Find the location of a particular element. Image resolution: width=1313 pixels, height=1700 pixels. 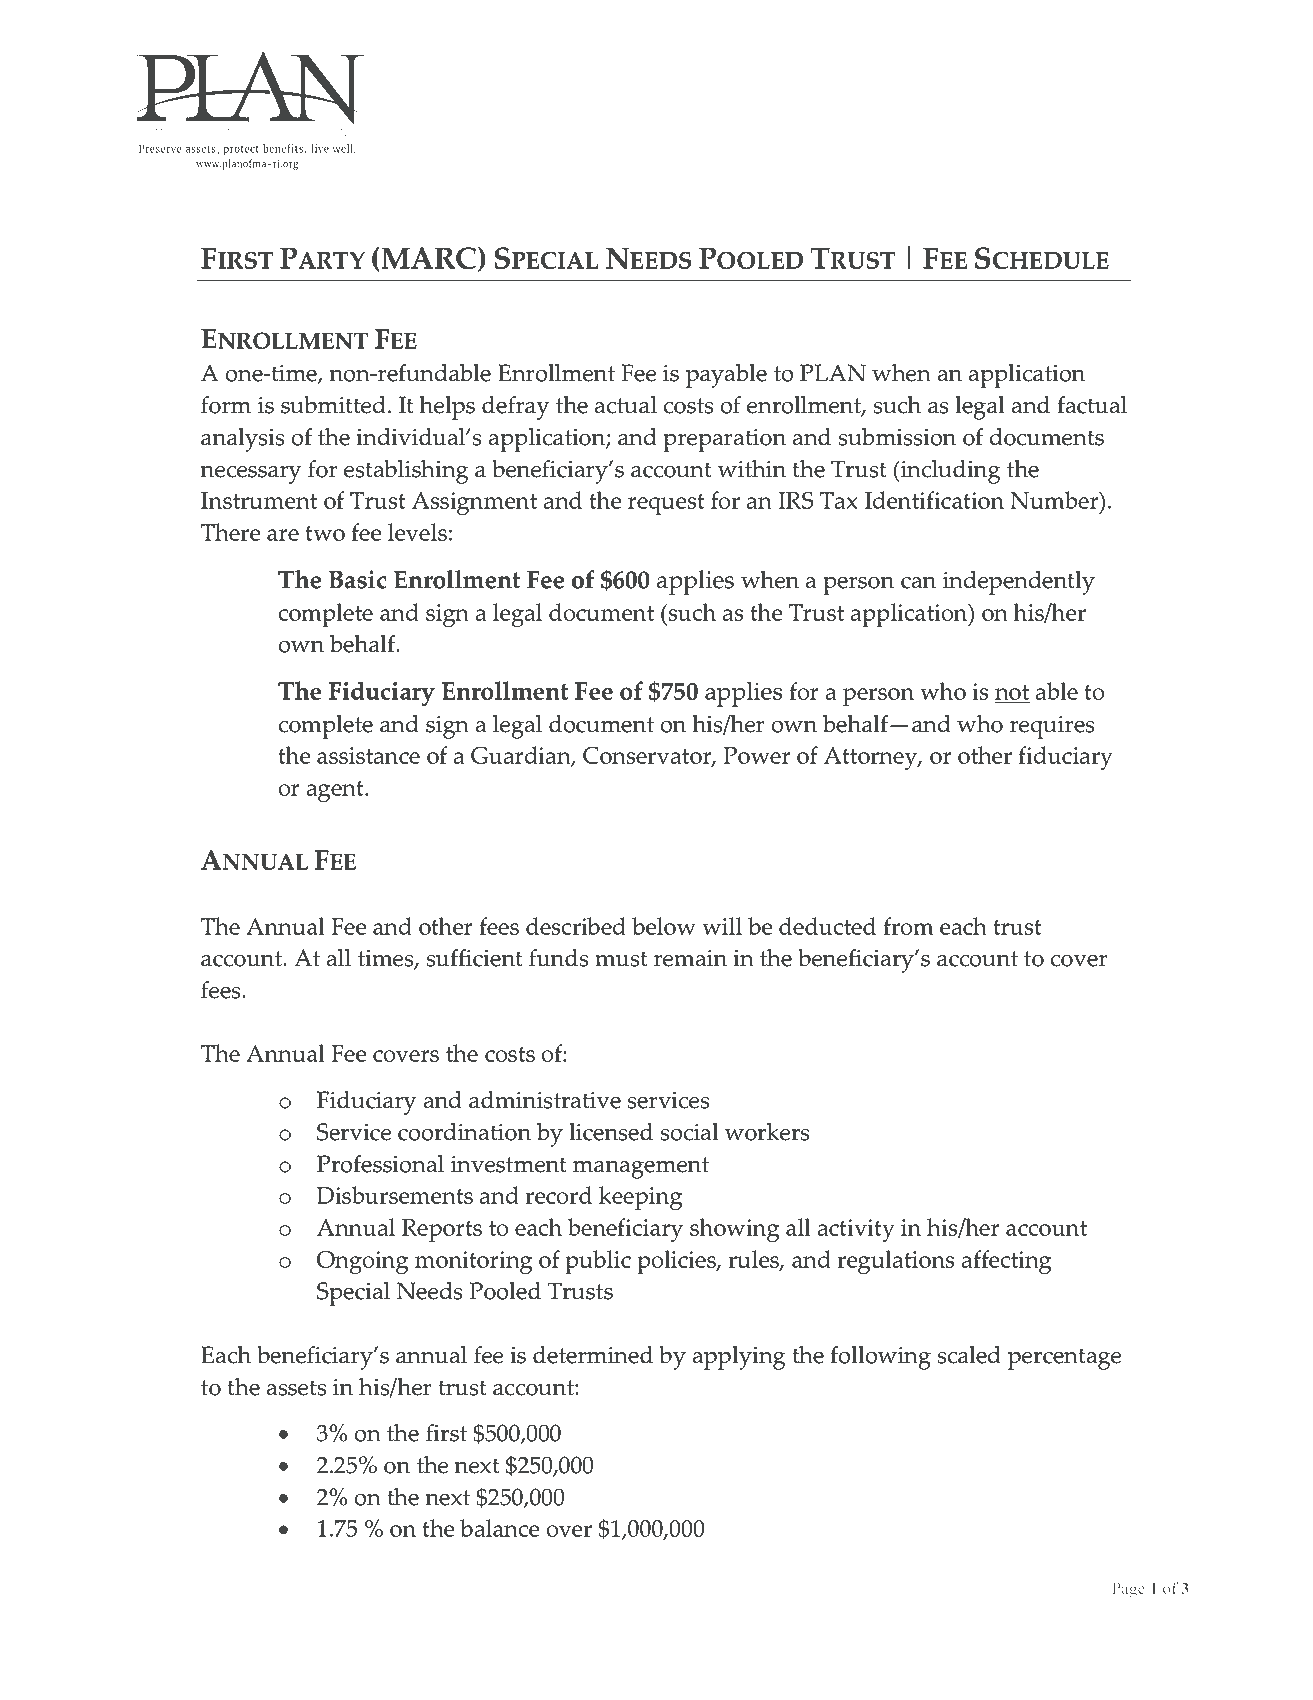

Basic is located at coordinates (357, 579).
